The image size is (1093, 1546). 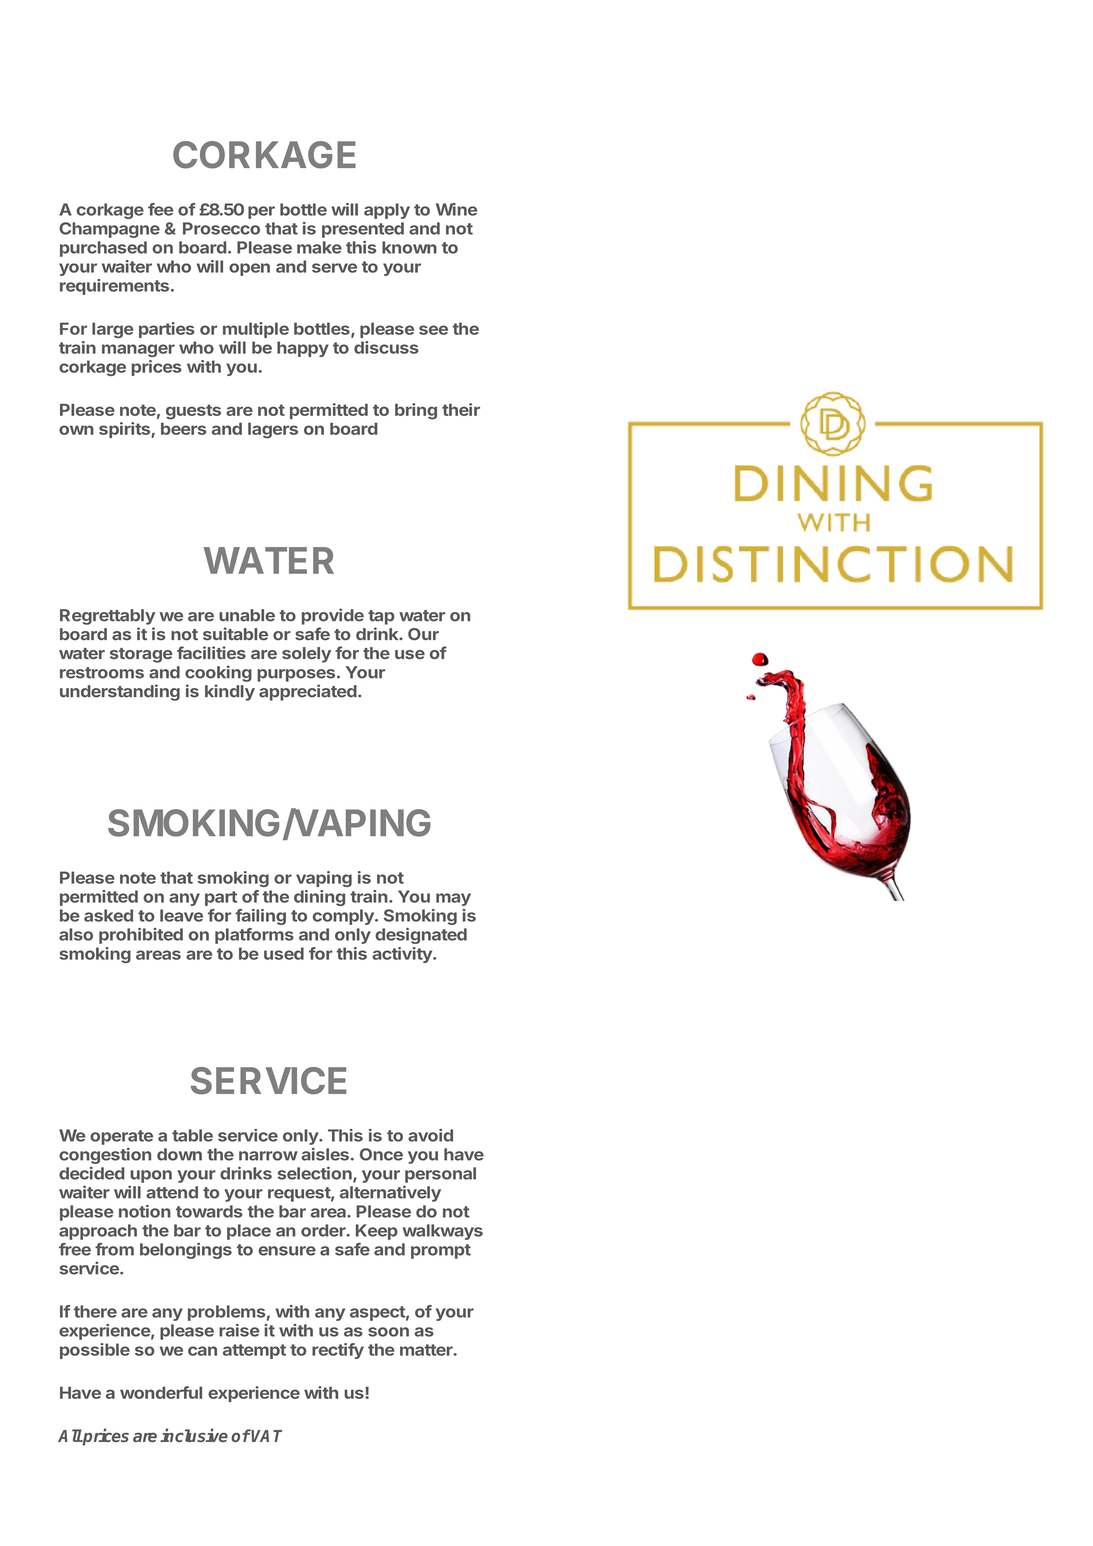 I want to click on failing, so click(x=260, y=917).
